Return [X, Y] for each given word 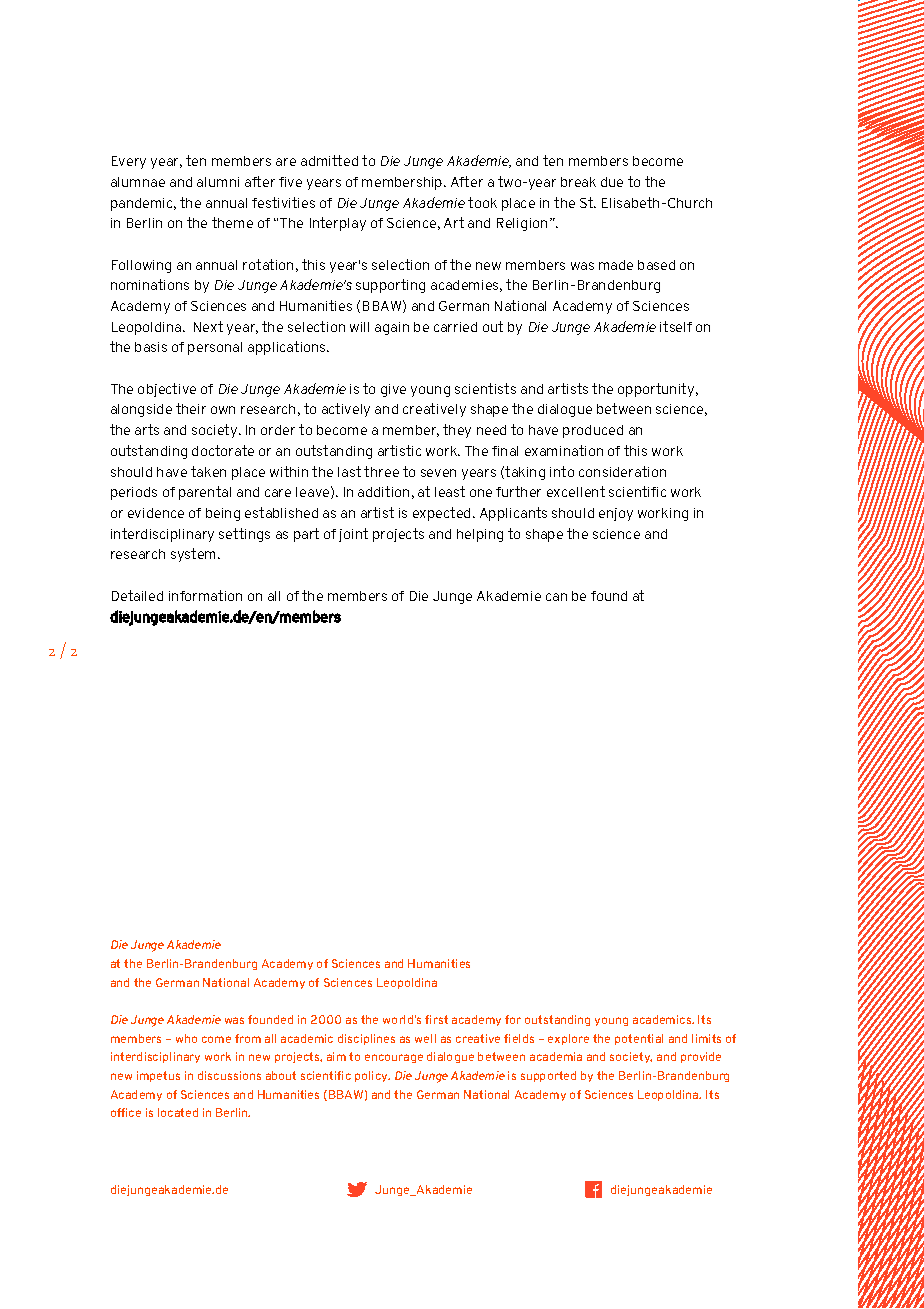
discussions [229, 1075]
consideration [622, 471]
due [612, 182]
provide [701, 1057]
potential [639, 1039]
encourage [394, 1058]
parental [205, 493]
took [482, 202]
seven [438, 473]
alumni [218, 182]
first [436, 1019]
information [205, 595]
